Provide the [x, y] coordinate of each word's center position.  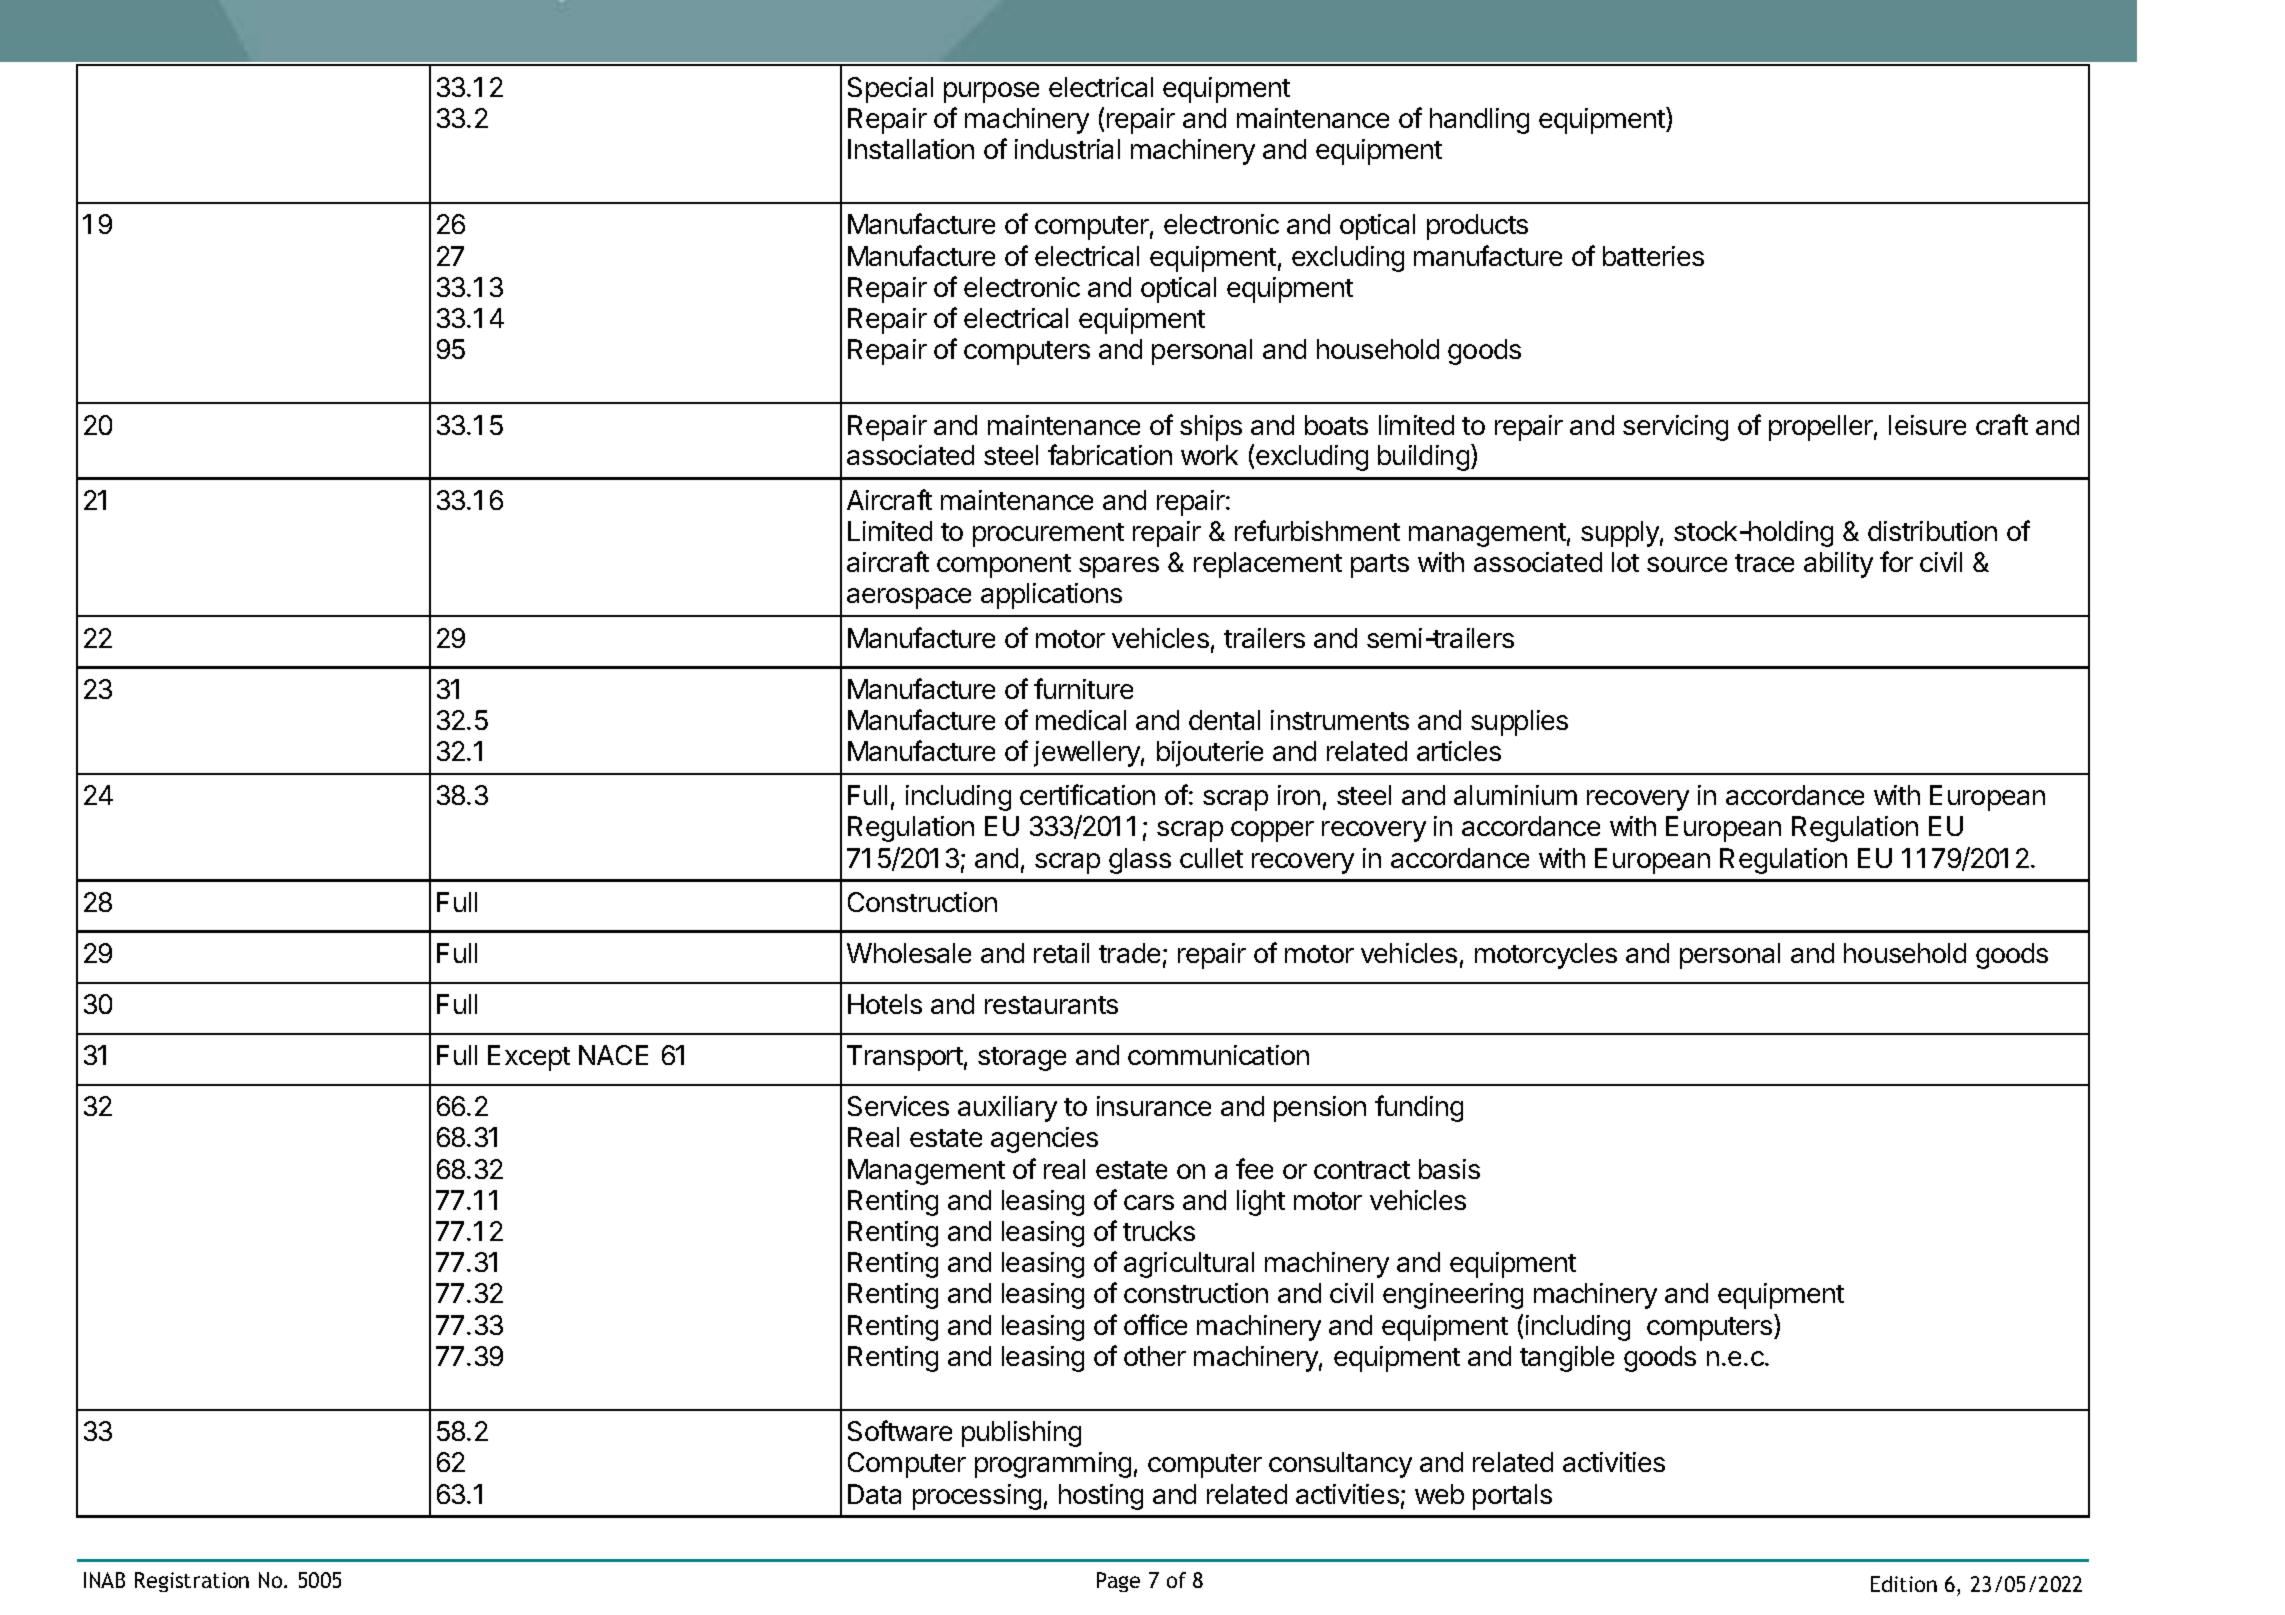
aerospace [909, 598]
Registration [192, 1582]
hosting [1101, 1497]
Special [890, 90]
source [1687, 564]
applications [1051, 596]
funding [1419, 1108]
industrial [1067, 149]
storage [1022, 1059]
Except [529, 1058]
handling [1479, 121]
